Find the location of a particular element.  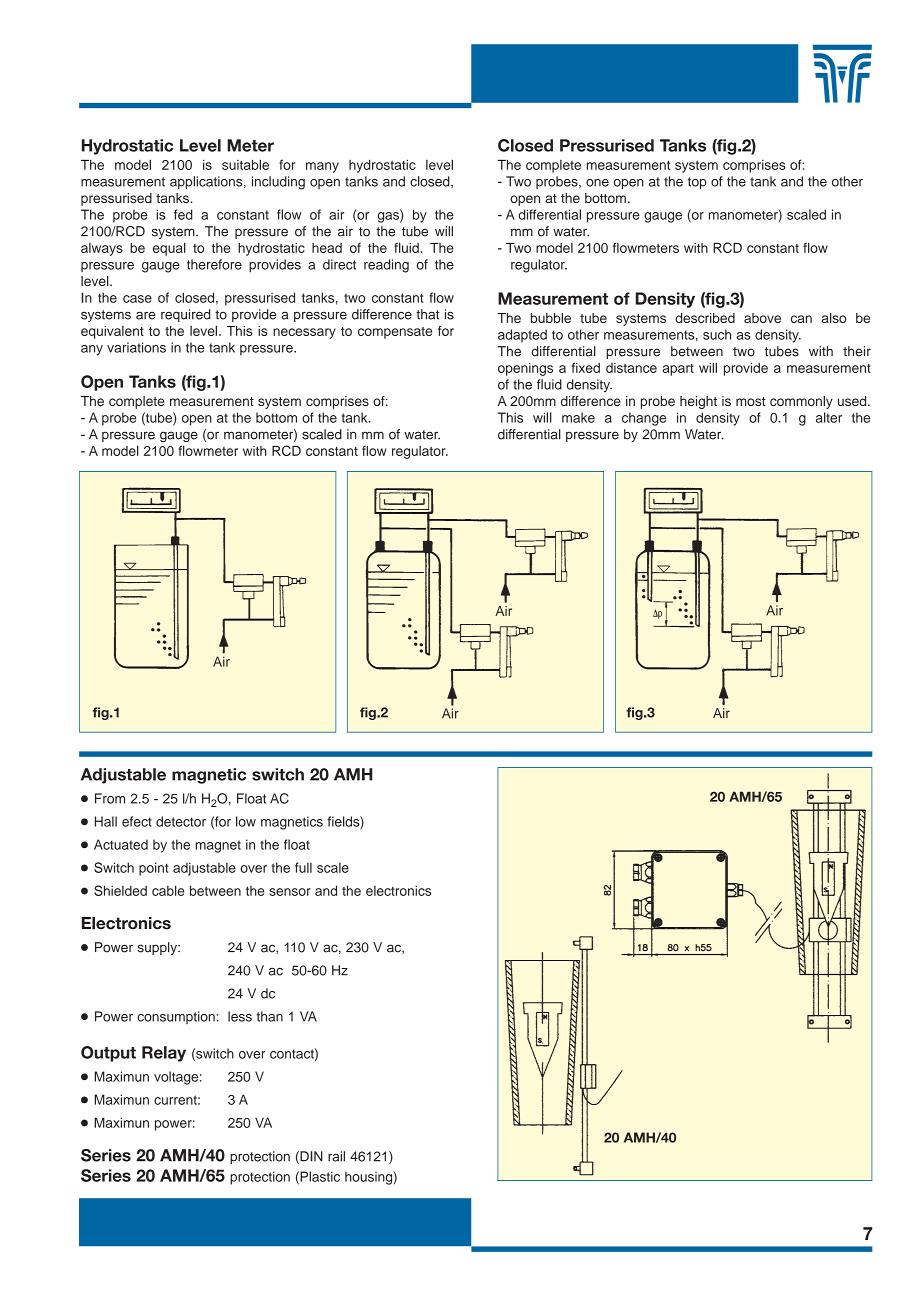

full is located at coordinates (303, 867).
